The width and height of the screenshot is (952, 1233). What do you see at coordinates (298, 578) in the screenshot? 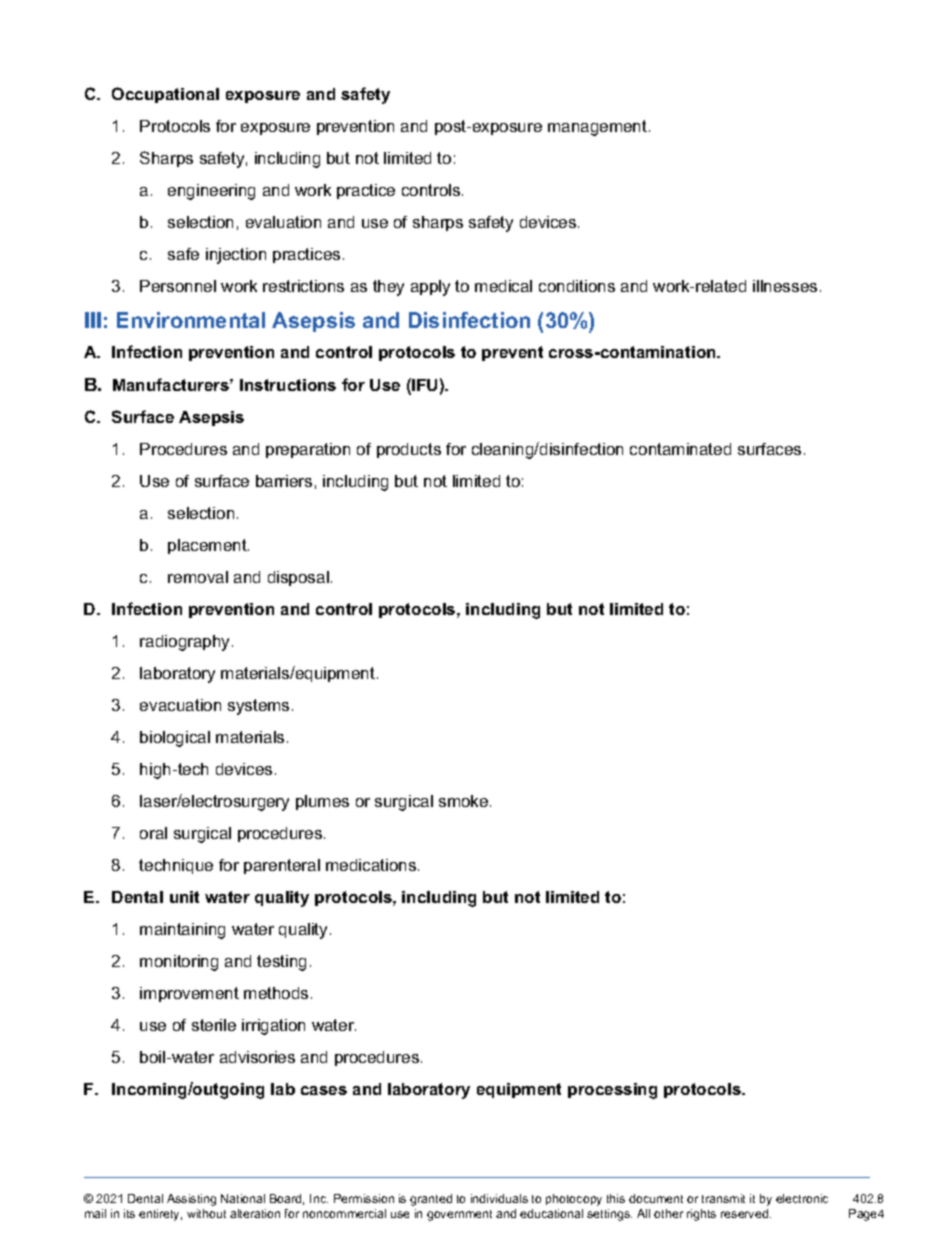
I see `disposal` at bounding box center [298, 578].
